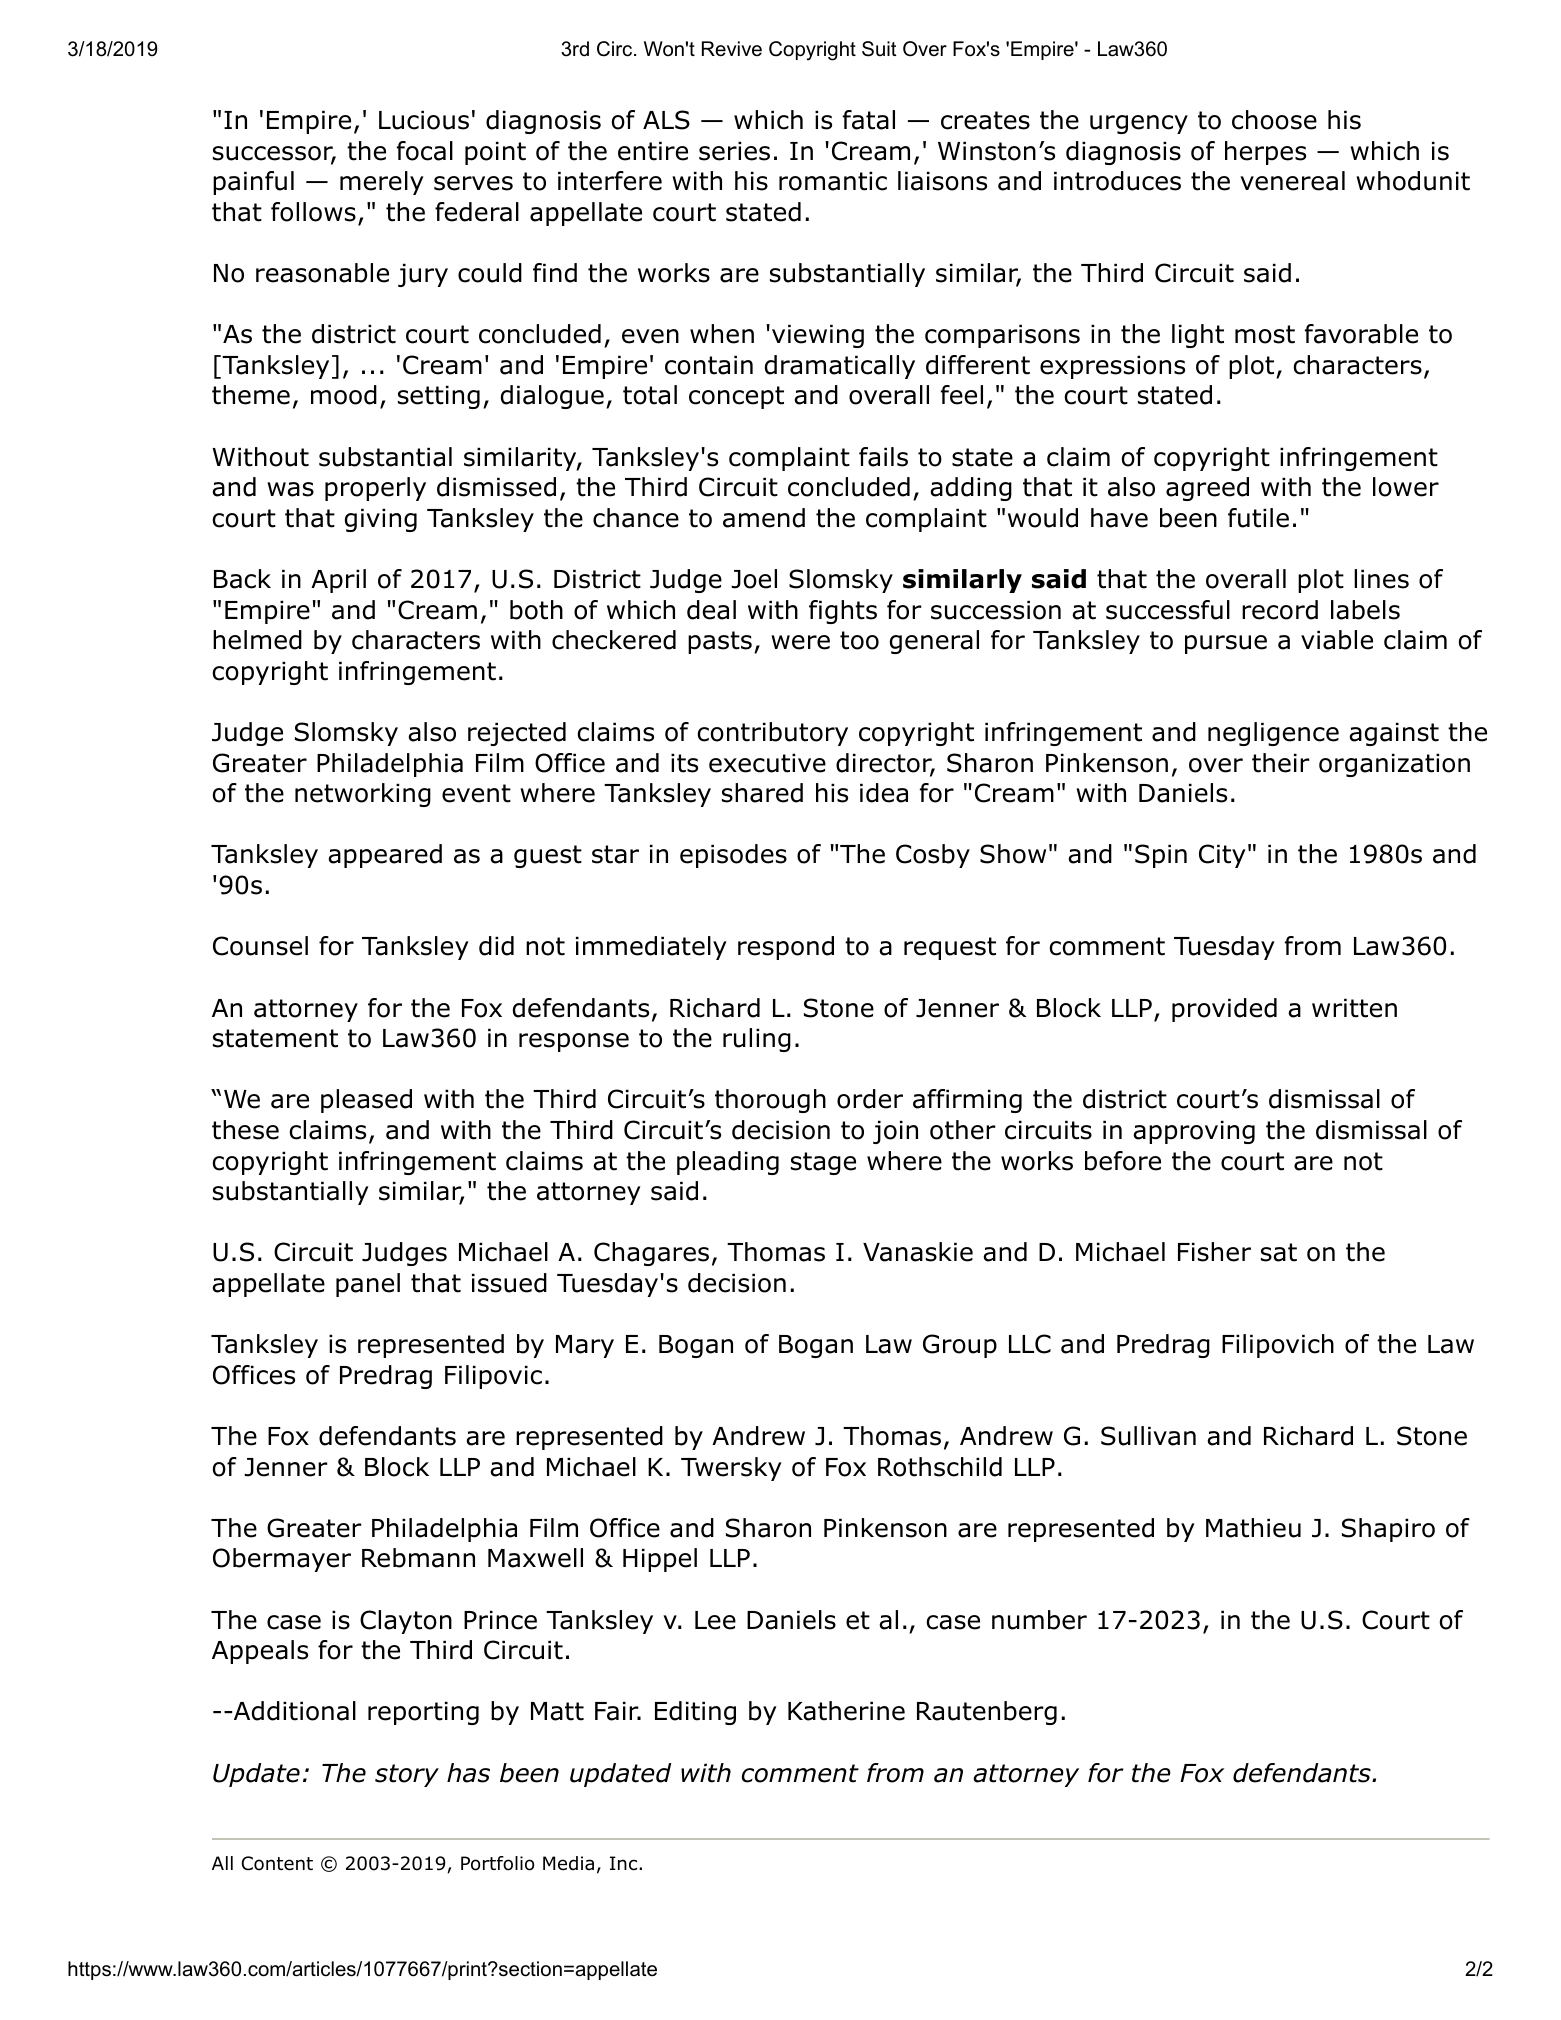 The height and width of the page is (2020, 1561). Describe the element at coordinates (407, 1775) in the page. I see `story` at that location.
